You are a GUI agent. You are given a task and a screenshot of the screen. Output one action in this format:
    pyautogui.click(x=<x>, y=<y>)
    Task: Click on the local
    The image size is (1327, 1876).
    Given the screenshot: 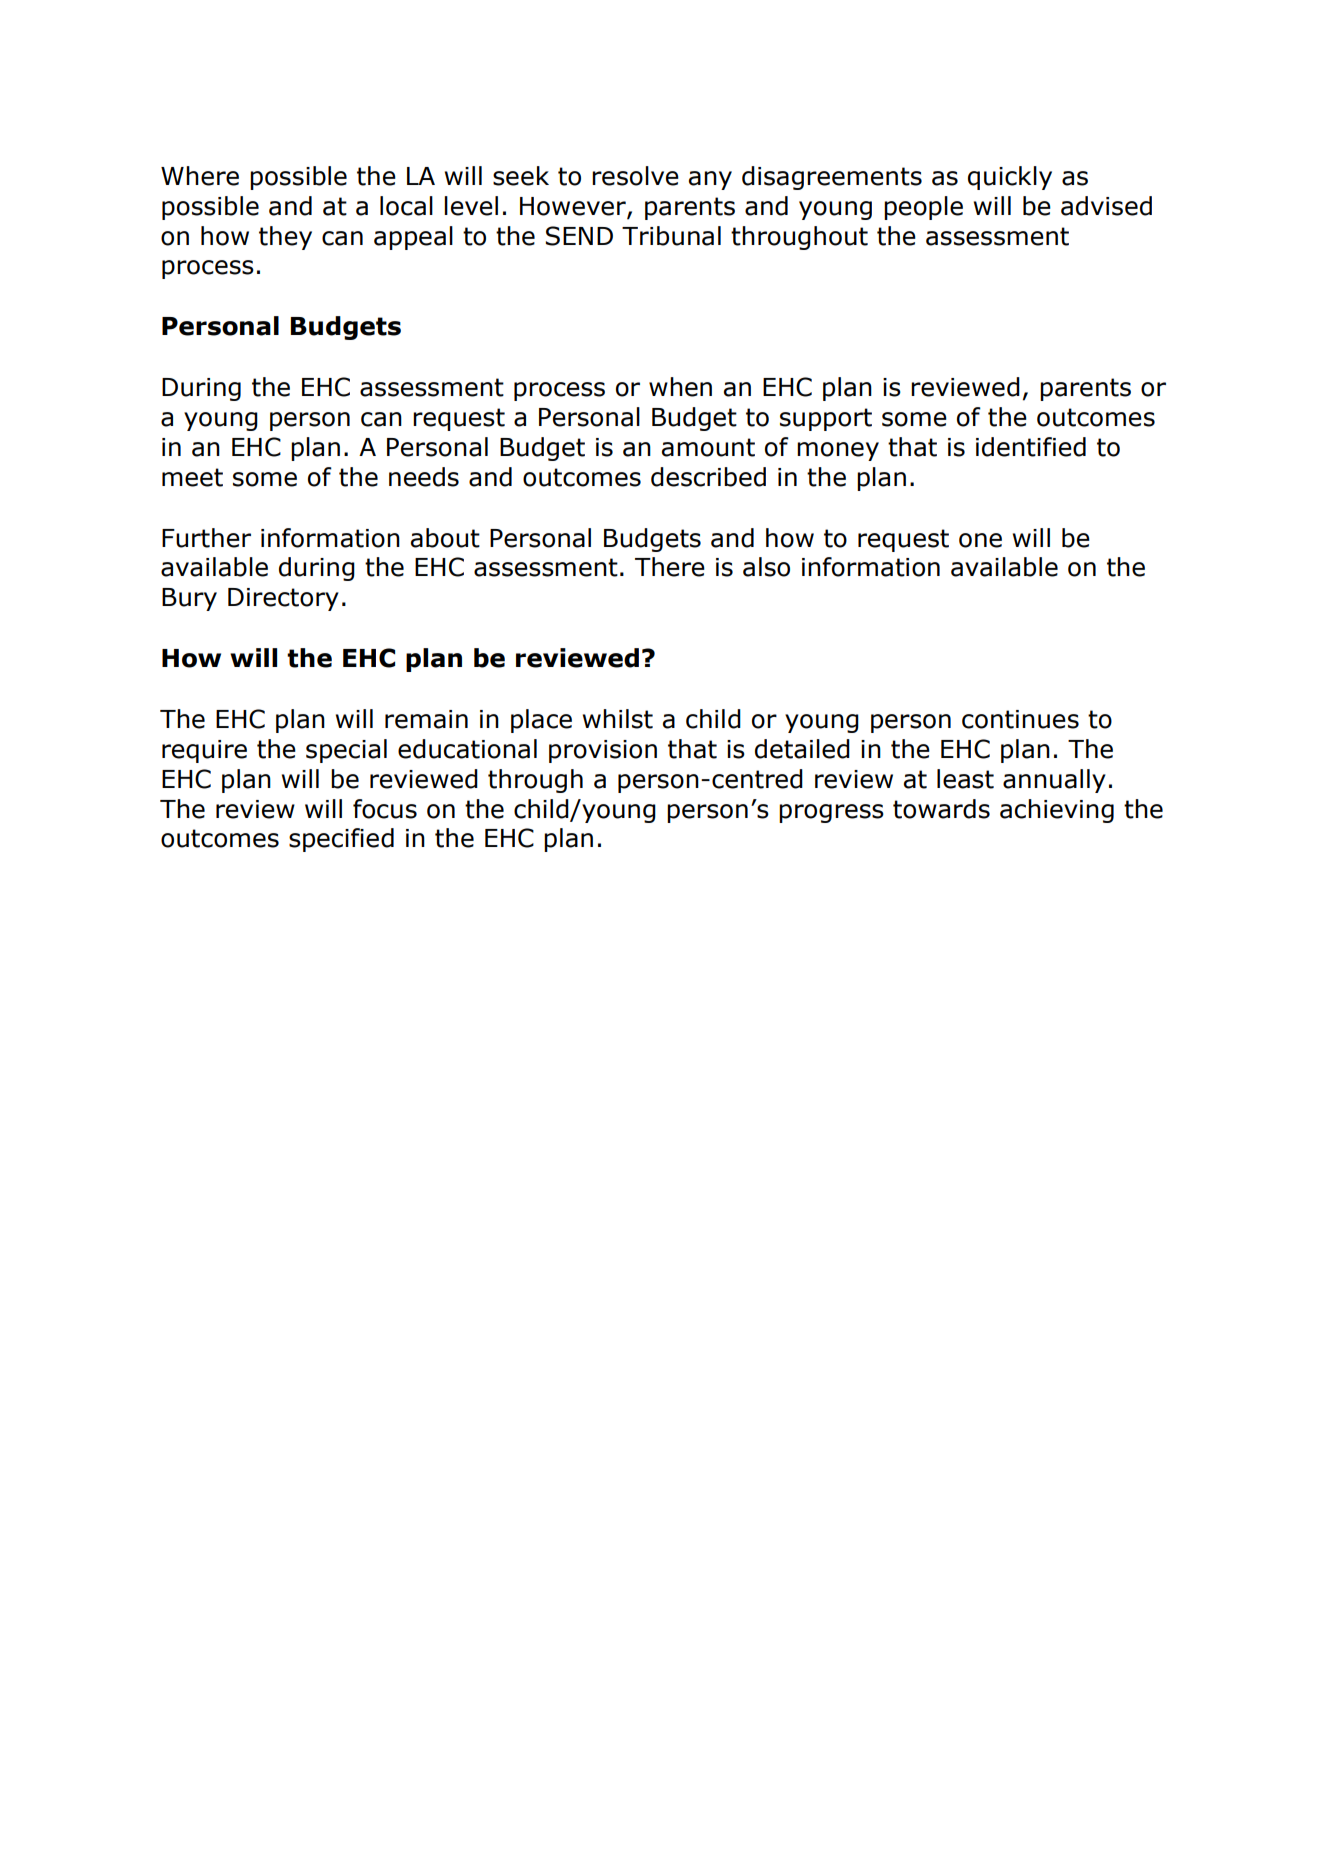 What is the action you would take?
    pyautogui.click(x=406, y=206)
